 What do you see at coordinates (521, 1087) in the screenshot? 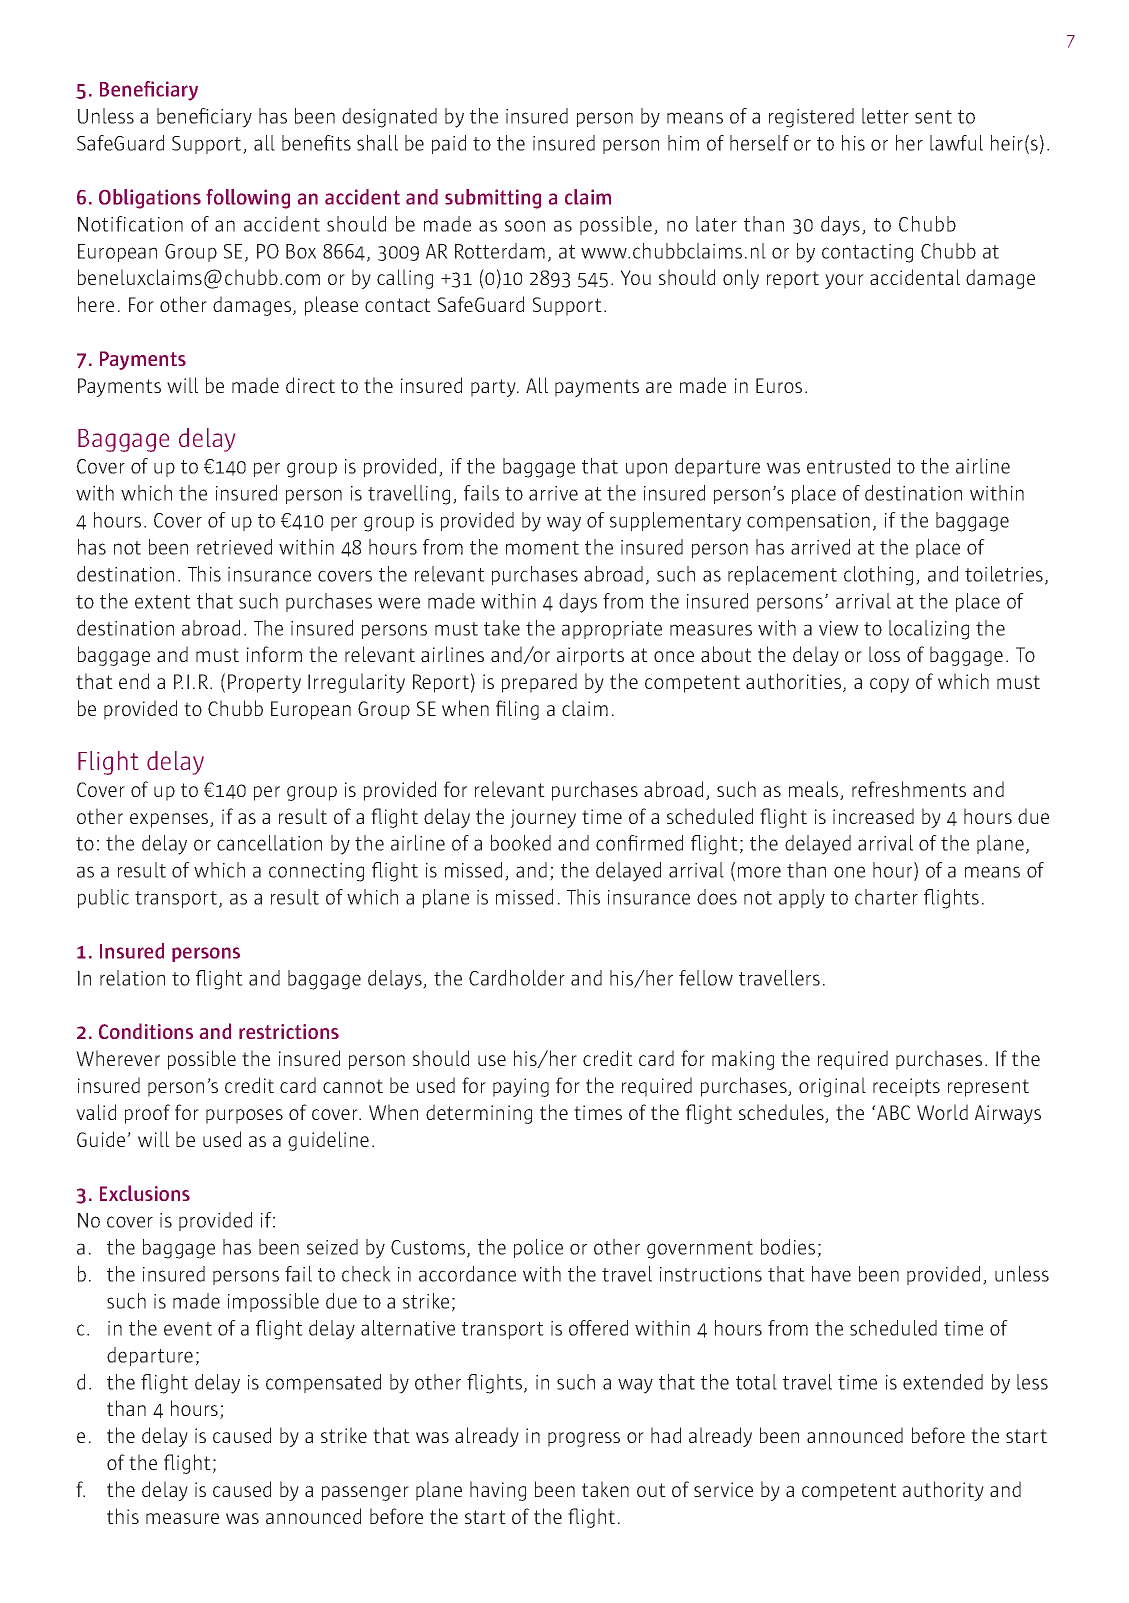
I see `paying` at bounding box center [521, 1087].
